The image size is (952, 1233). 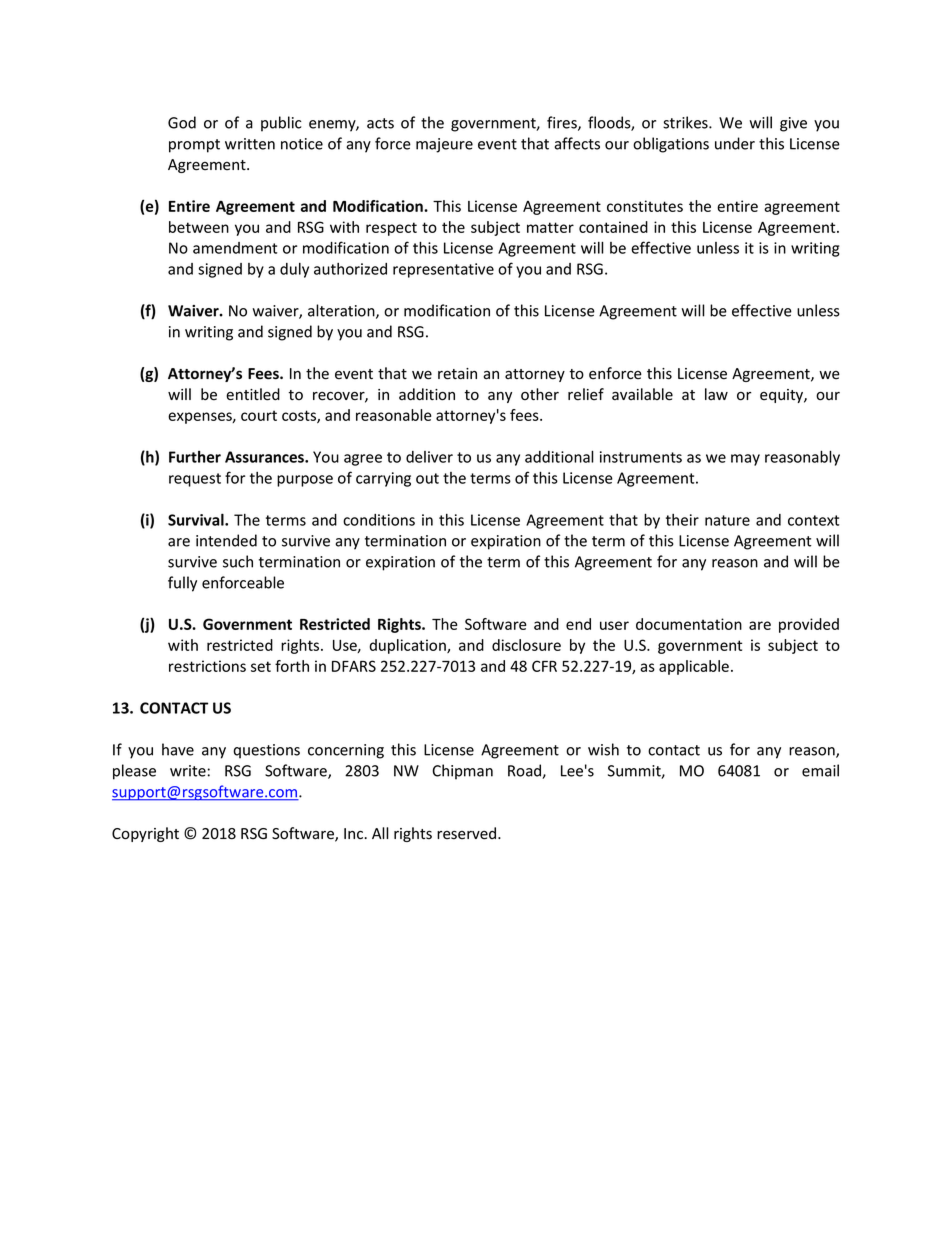 What do you see at coordinates (745, 460) in the page?
I see `may` at bounding box center [745, 460].
